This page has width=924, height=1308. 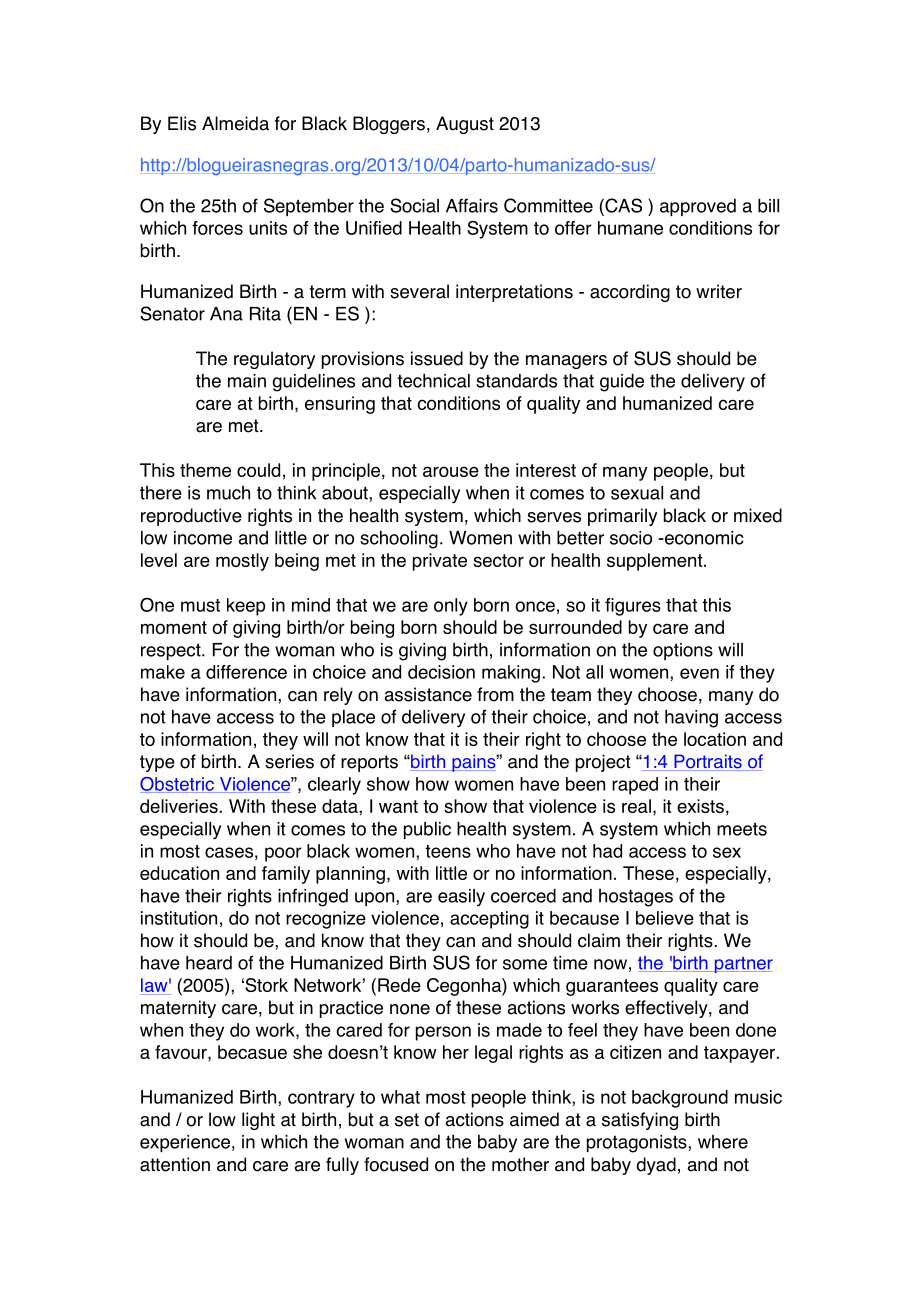 What do you see at coordinates (700, 806) in the page?
I see `exists` at bounding box center [700, 806].
